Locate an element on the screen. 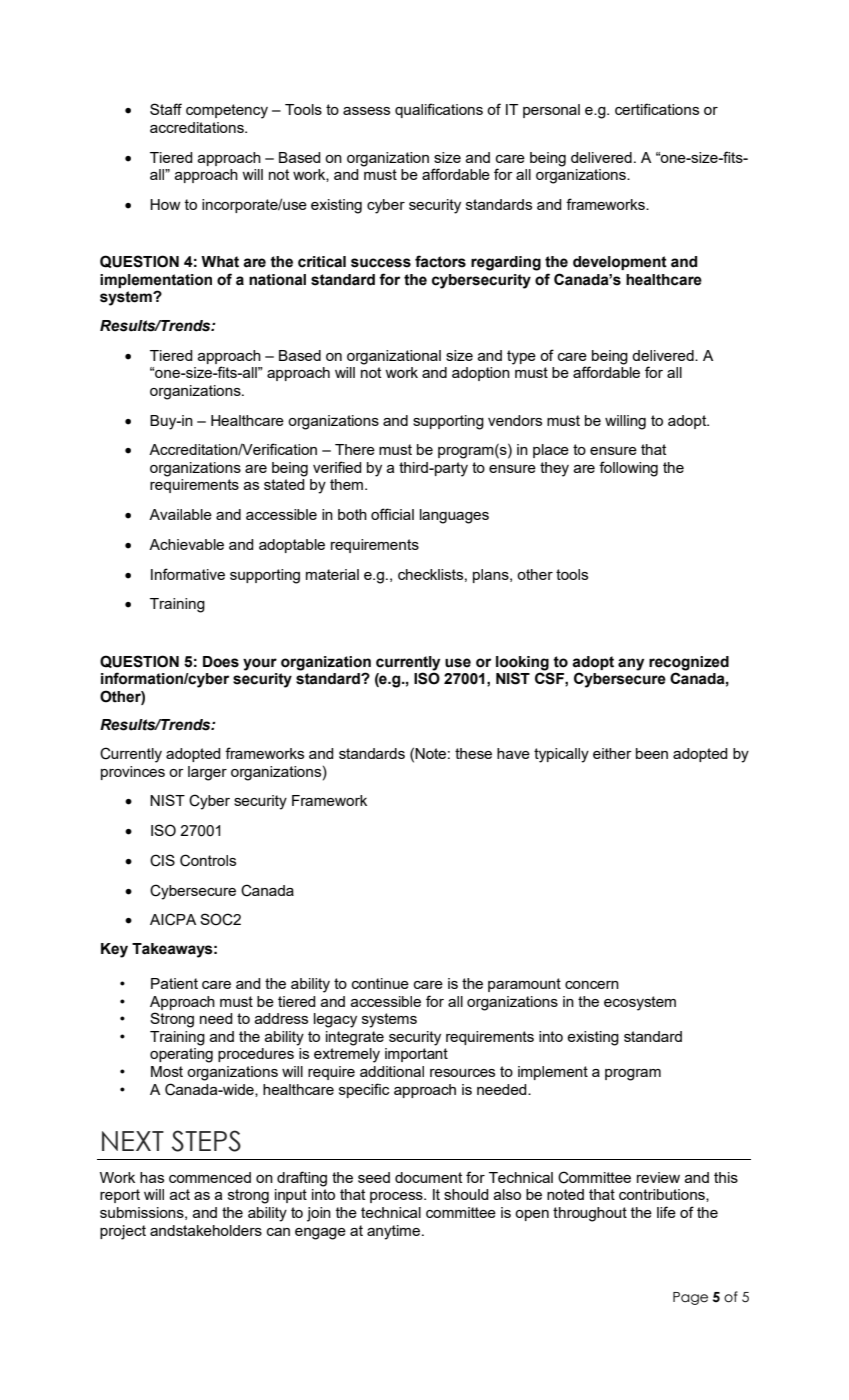  certifications is located at coordinates (657, 109).
